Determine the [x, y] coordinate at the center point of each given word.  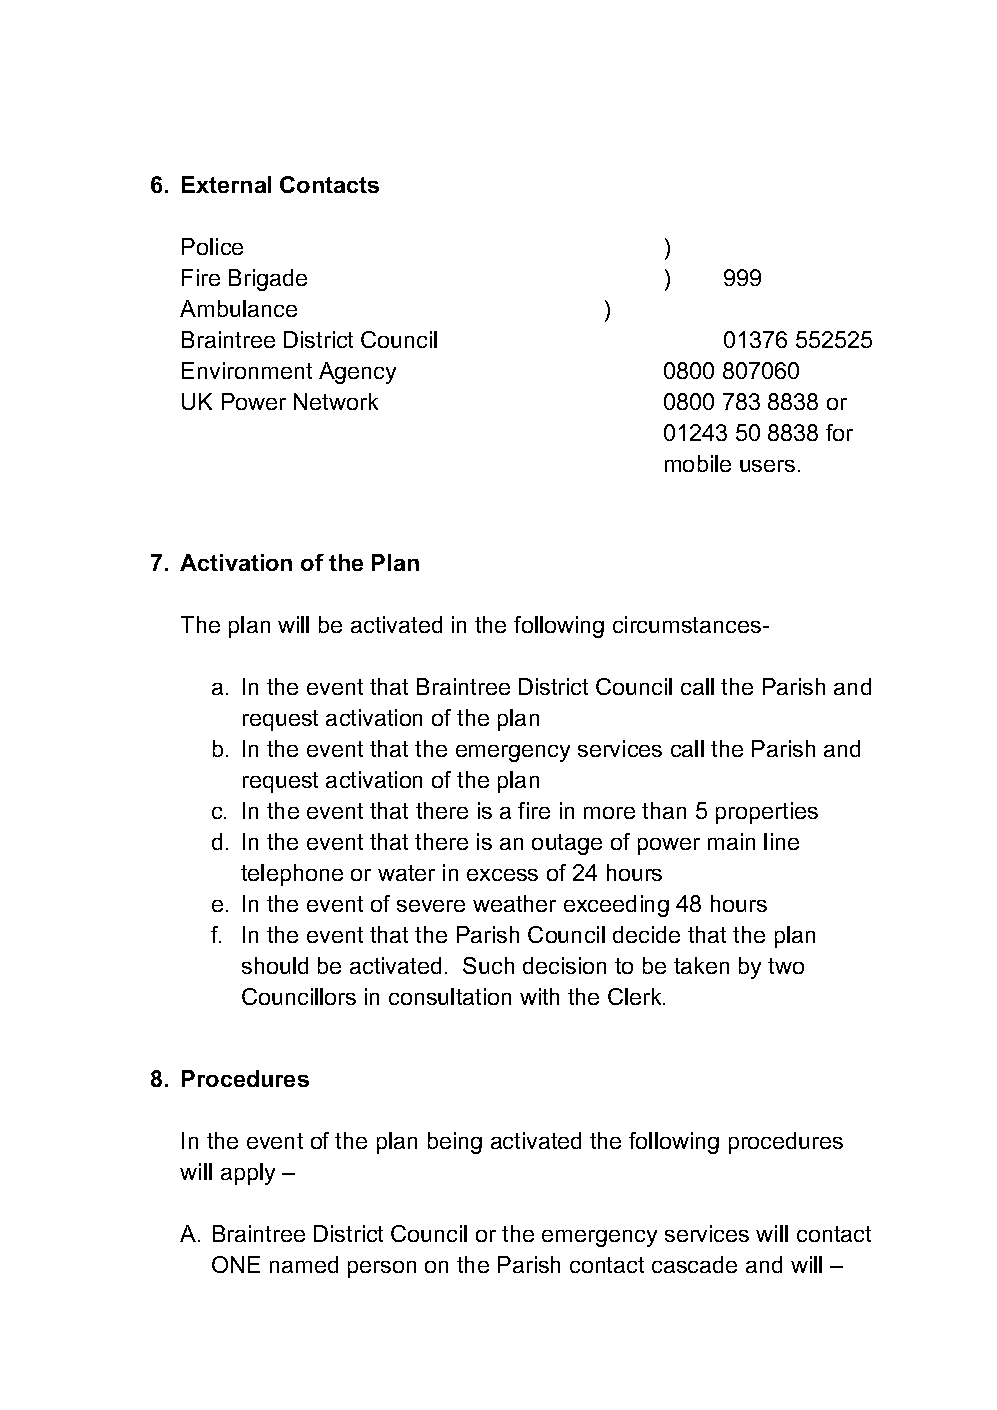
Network [336, 401]
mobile [698, 463]
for [839, 432]
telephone [292, 875]
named [304, 1264]
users [767, 466]
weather [514, 903]
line [781, 841]
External [226, 184]
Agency [357, 373]
